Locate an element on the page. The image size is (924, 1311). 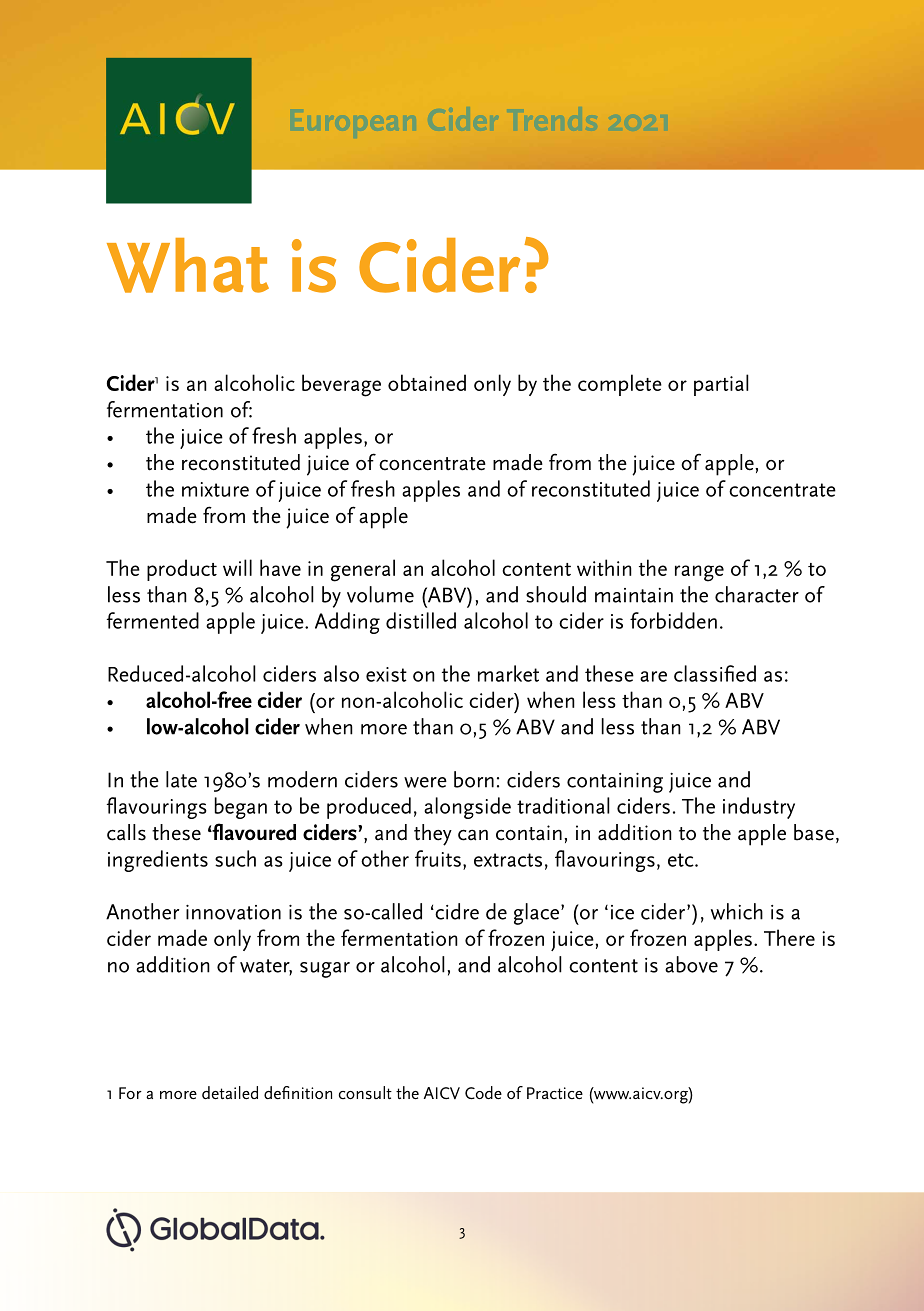
above is located at coordinates (691, 964).
